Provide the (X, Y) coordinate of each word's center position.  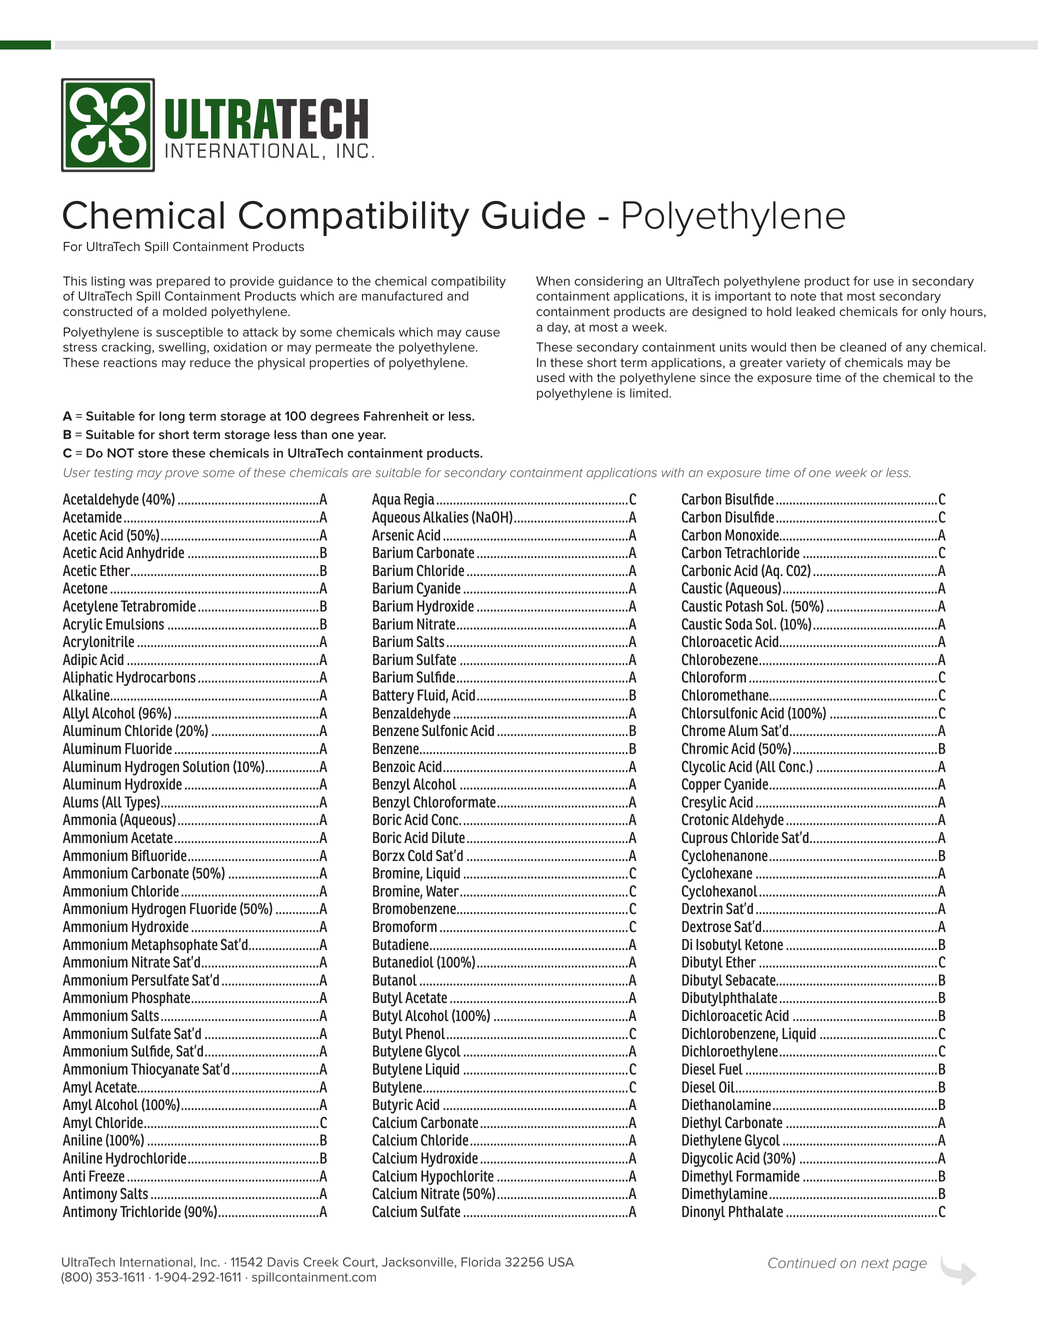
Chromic (705, 748)
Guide (533, 215)
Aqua (386, 500)
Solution (206, 767)
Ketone (764, 944)
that (831, 296)
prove (182, 475)
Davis (283, 1262)
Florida (481, 1262)
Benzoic (394, 766)
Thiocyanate (165, 1070)
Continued (802, 1262)
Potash (744, 606)
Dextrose (706, 926)
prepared (183, 282)
